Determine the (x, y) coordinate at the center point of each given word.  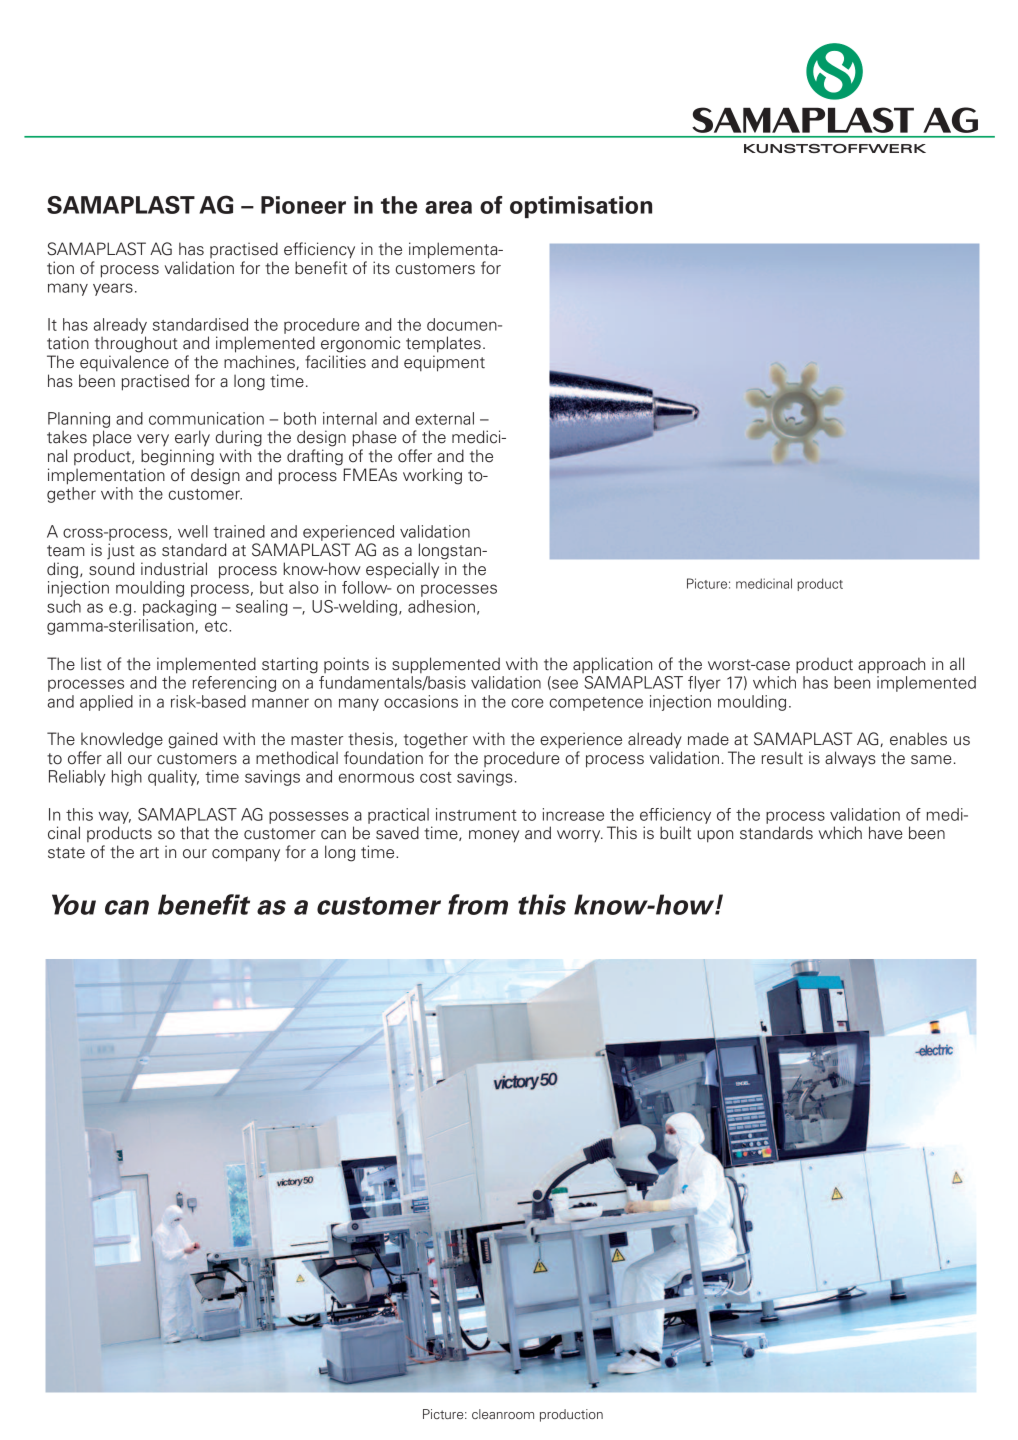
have (886, 833)
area (448, 207)
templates (443, 344)
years (113, 289)
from (478, 904)
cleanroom (503, 1414)
